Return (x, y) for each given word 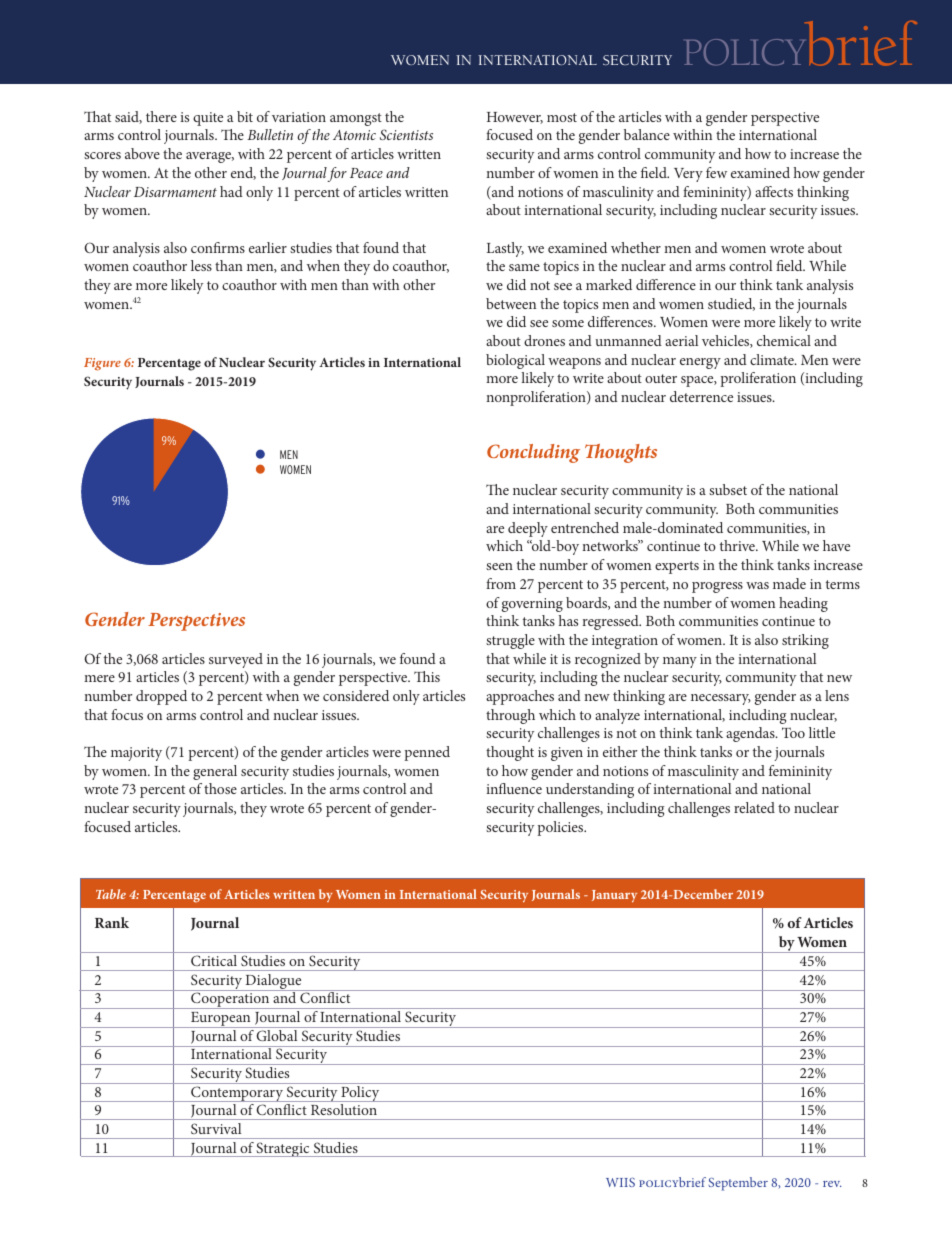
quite (208, 119)
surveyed (236, 660)
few (716, 172)
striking (805, 641)
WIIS (620, 1182)
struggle (510, 641)
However (515, 118)
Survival (216, 1128)
